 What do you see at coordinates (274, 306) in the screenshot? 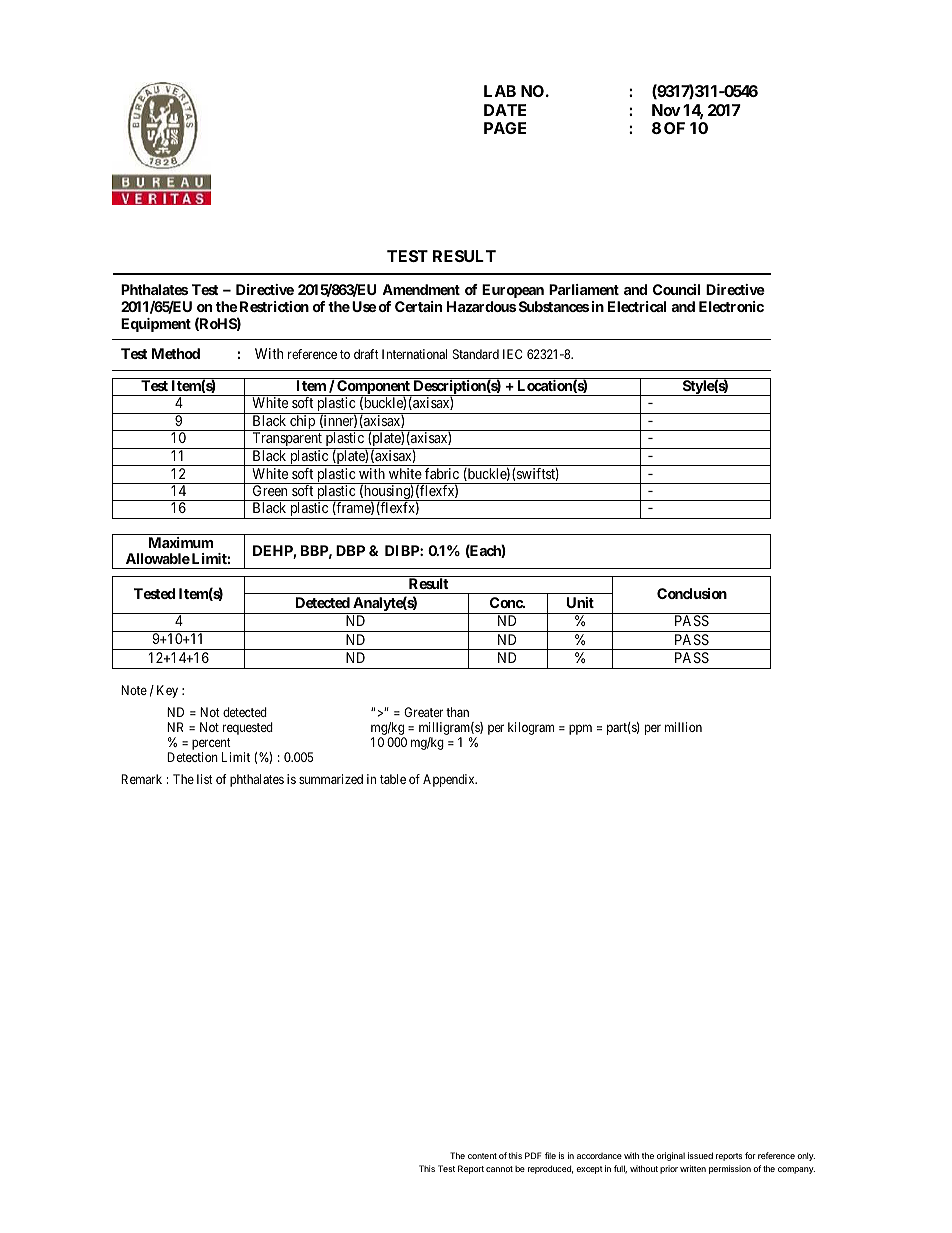
I see `Restriction` at bounding box center [274, 306].
